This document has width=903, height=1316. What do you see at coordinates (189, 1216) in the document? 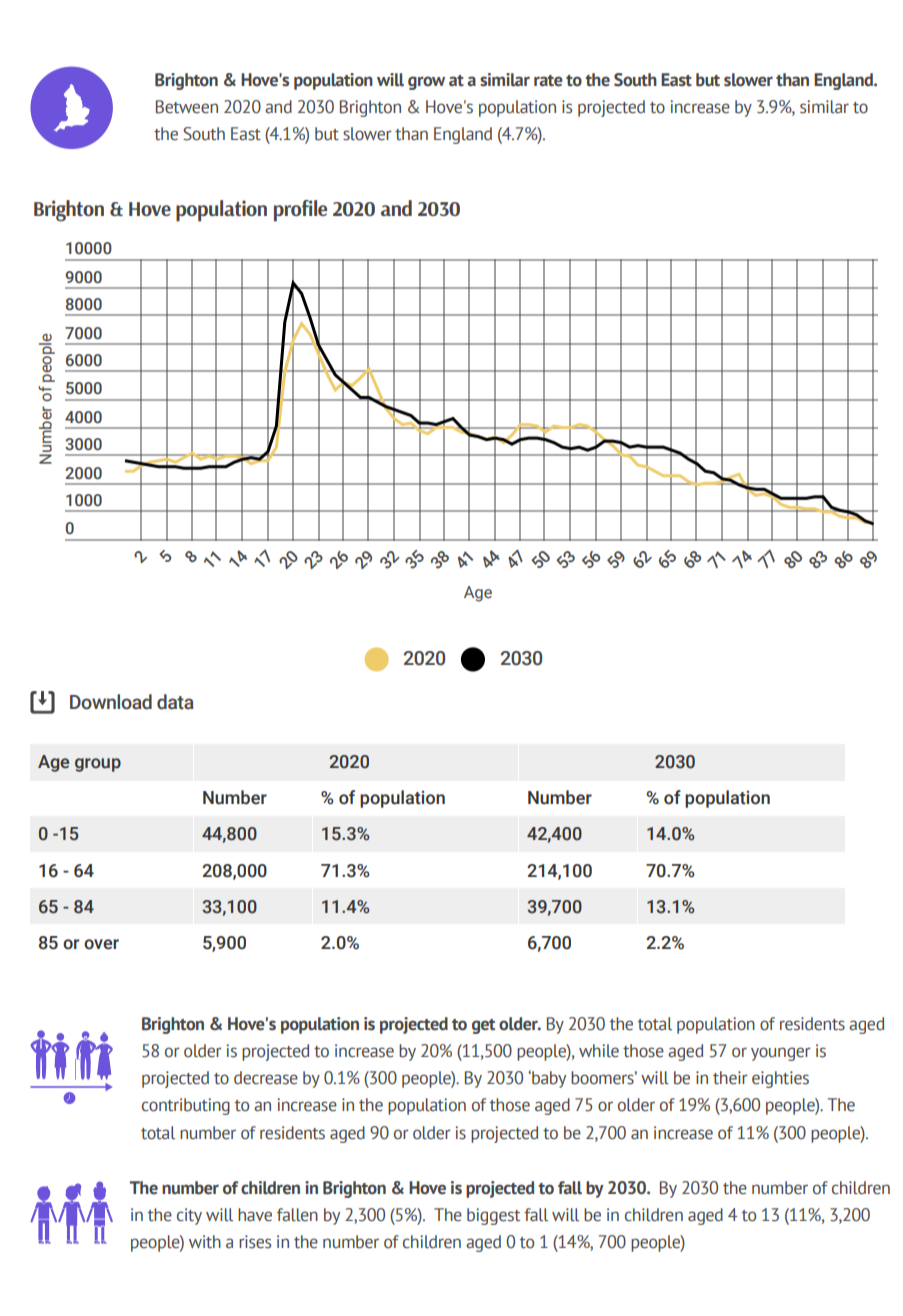
I see `city` at bounding box center [189, 1216].
